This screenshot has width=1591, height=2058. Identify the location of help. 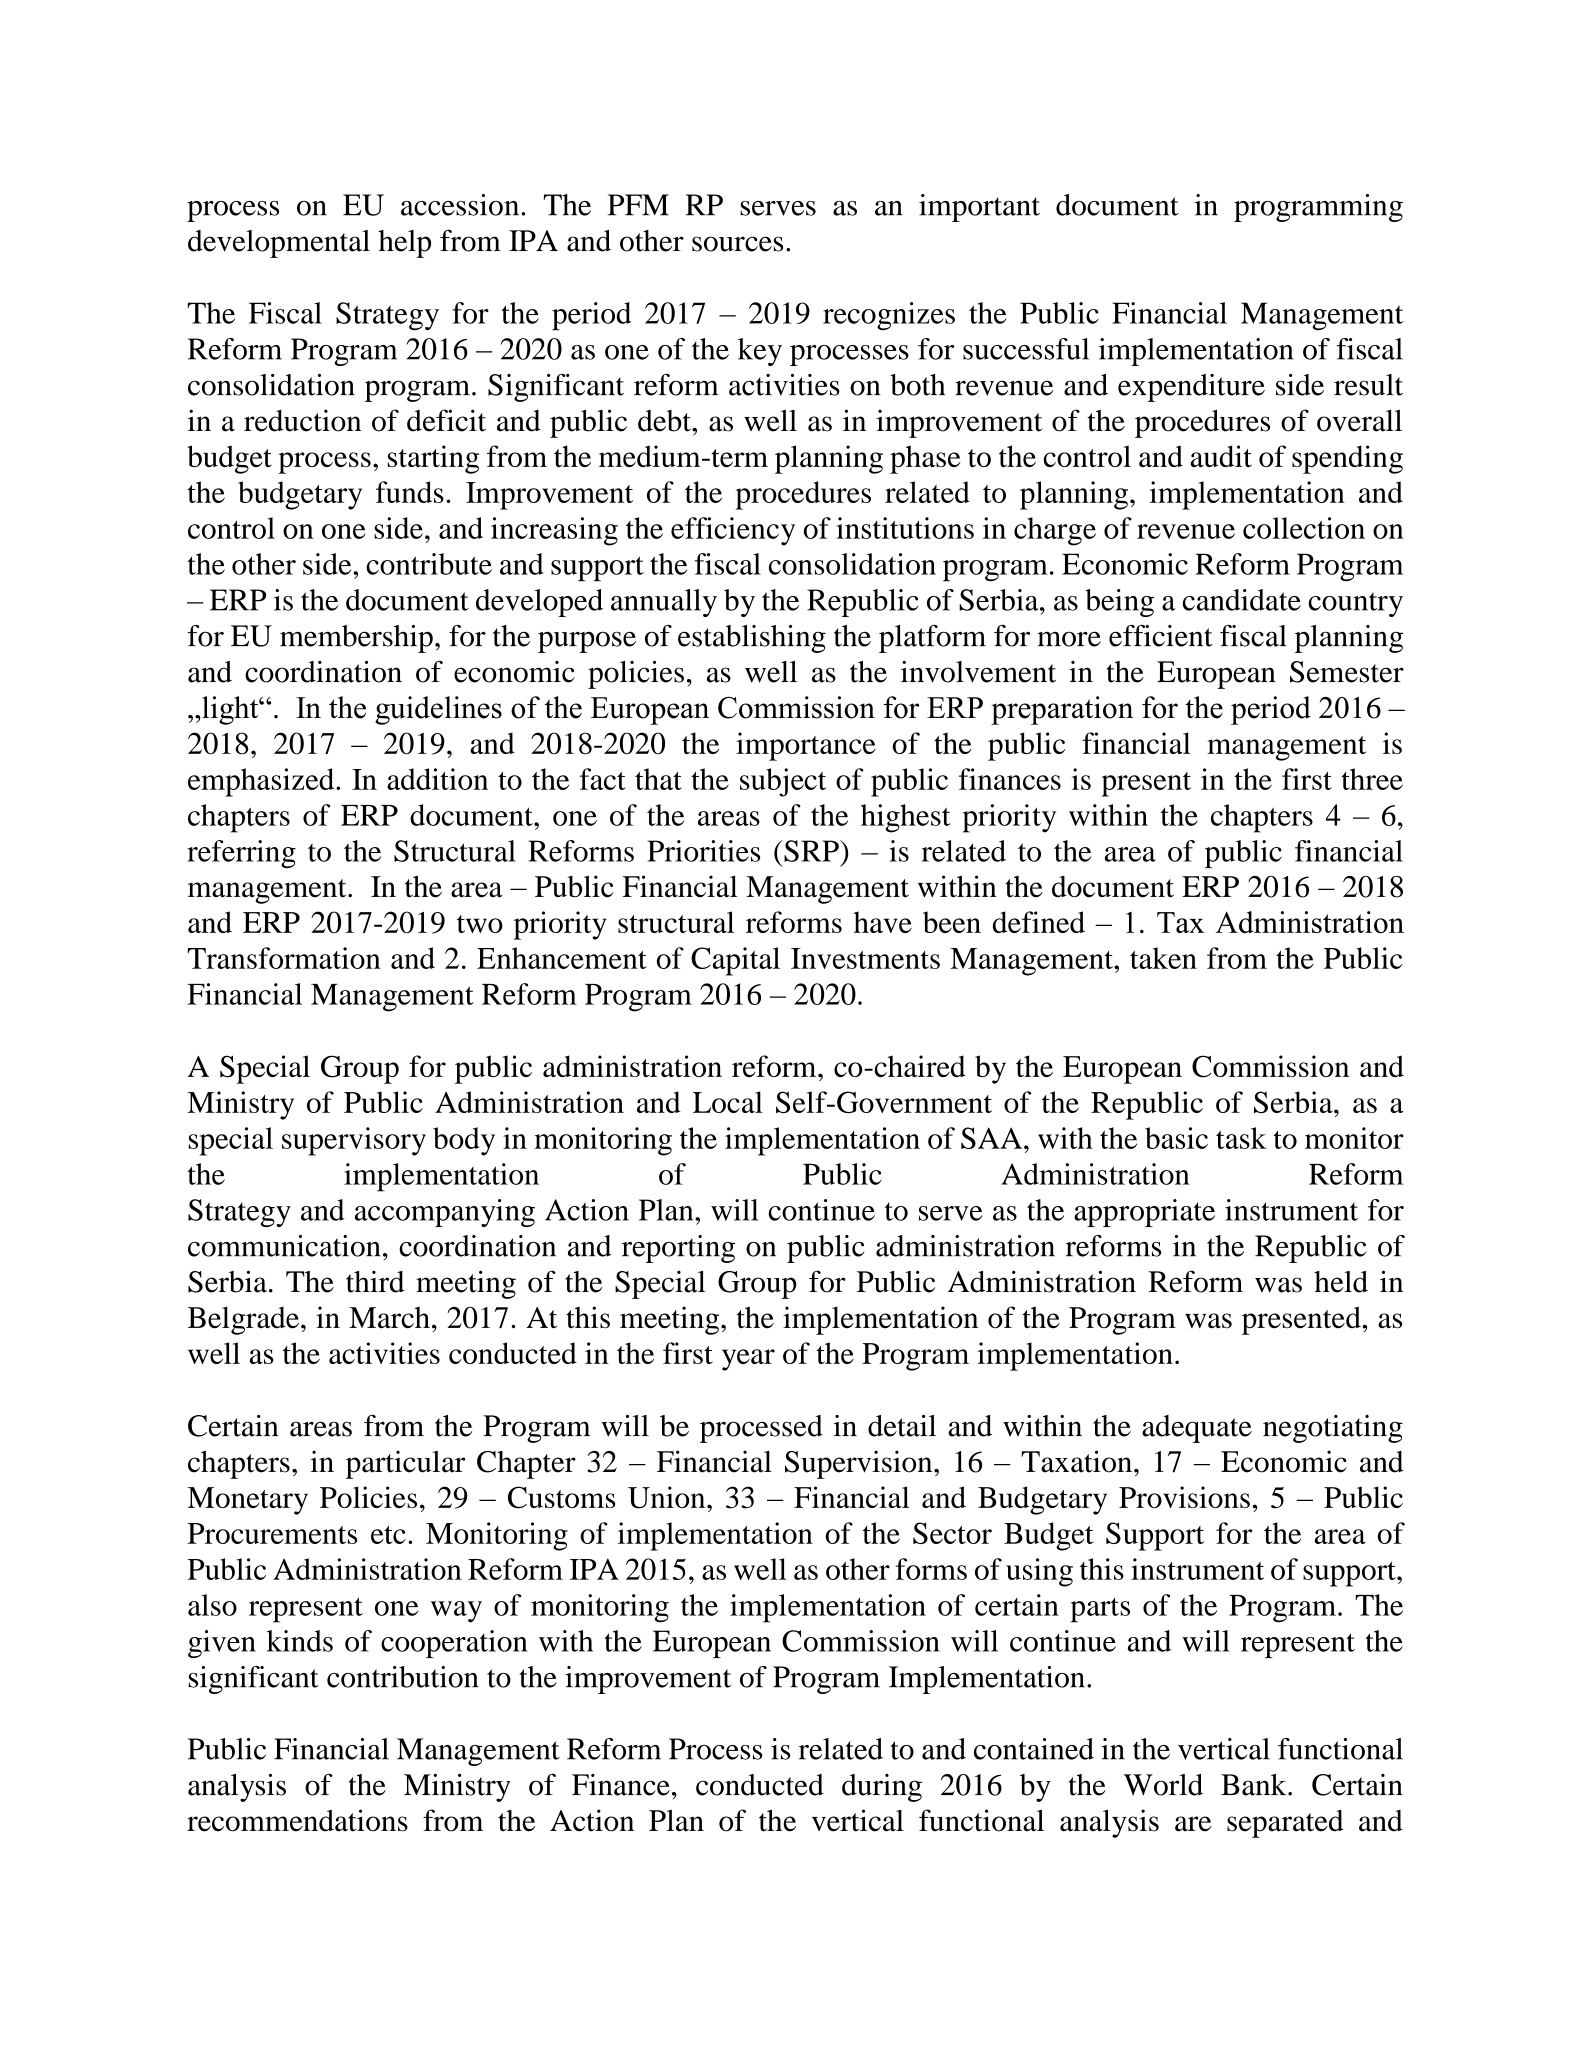
(404, 244).
